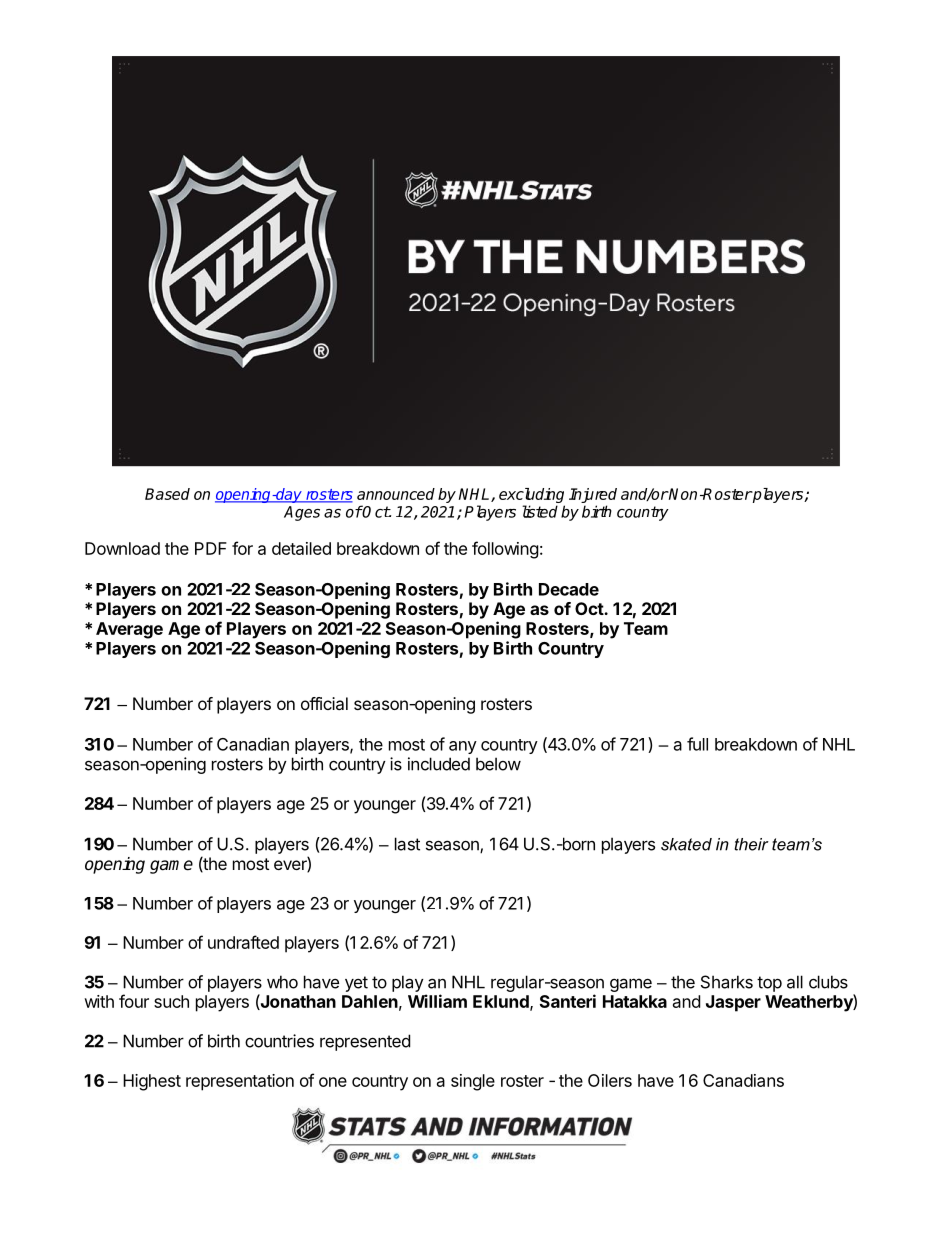 This page has height=1233, width=952. I want to click on Injured, so click(593, 495).
